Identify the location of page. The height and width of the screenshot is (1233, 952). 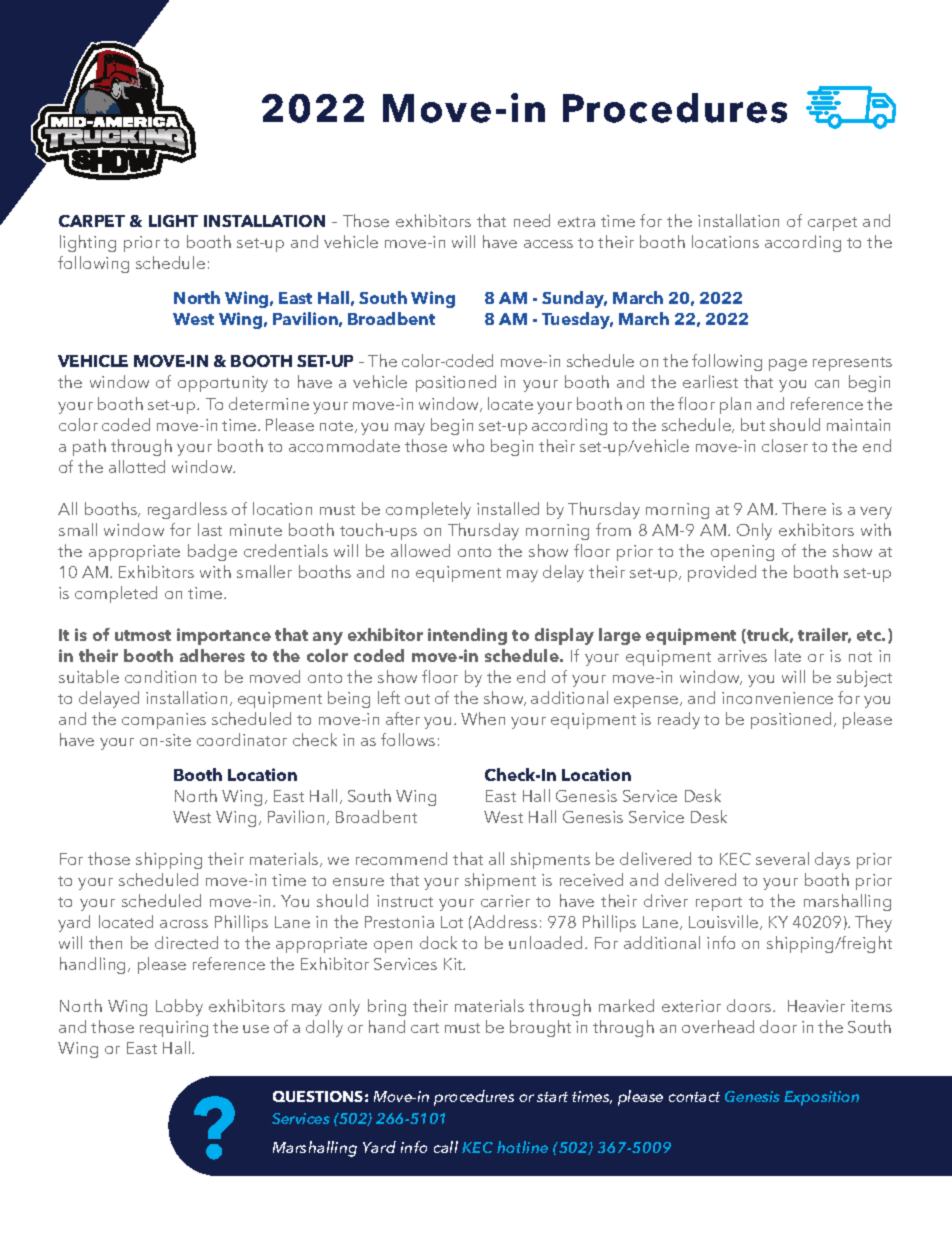
(788, 365).
